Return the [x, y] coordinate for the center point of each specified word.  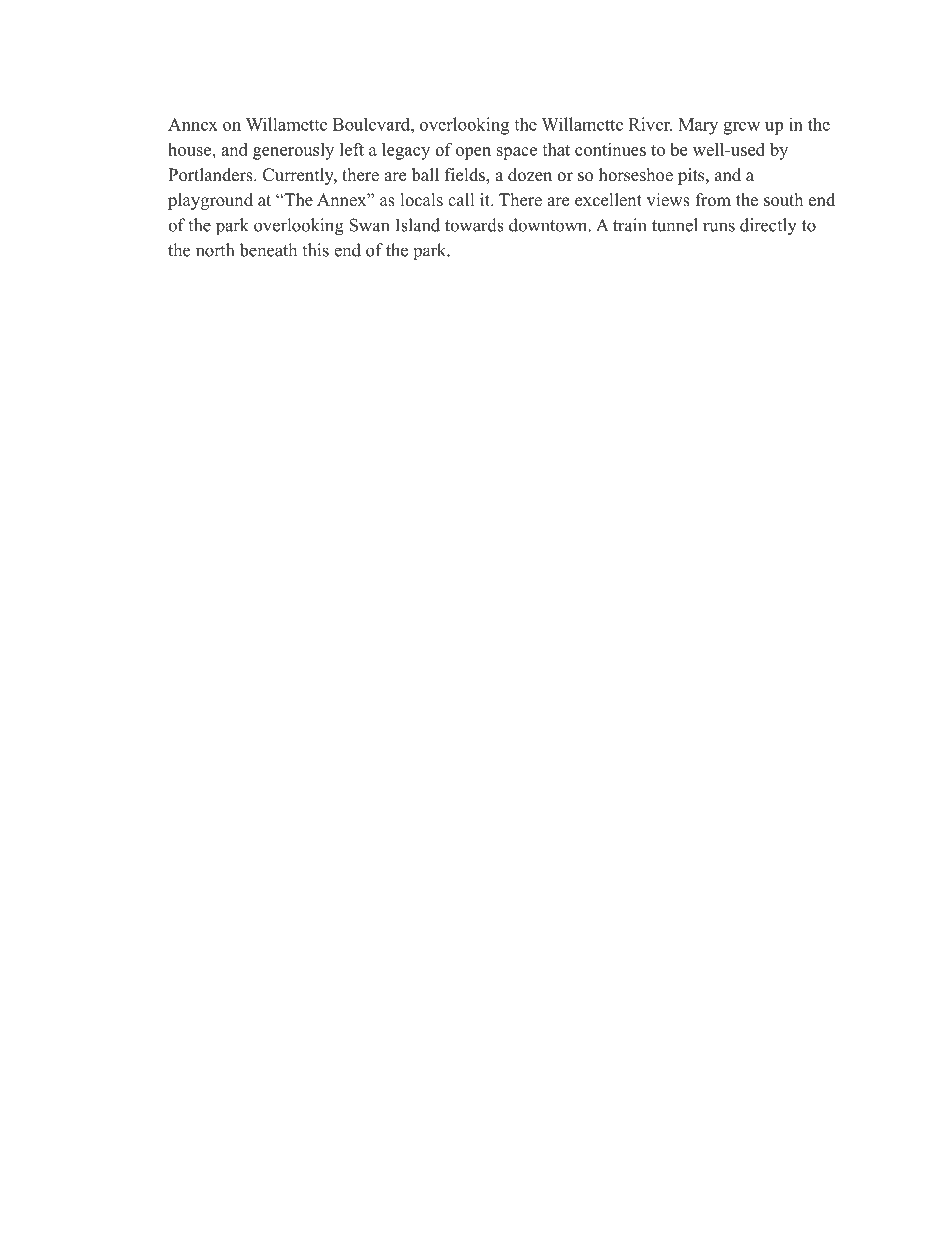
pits [692, 176]
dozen [530, 175]
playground [210, 201]
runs [719, 227]
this [315, 250]
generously [293, 151]
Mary [698, 126]
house [190, 149]
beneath [268, 250]
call [461, 199]
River [650, 124]
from [713, 200]
